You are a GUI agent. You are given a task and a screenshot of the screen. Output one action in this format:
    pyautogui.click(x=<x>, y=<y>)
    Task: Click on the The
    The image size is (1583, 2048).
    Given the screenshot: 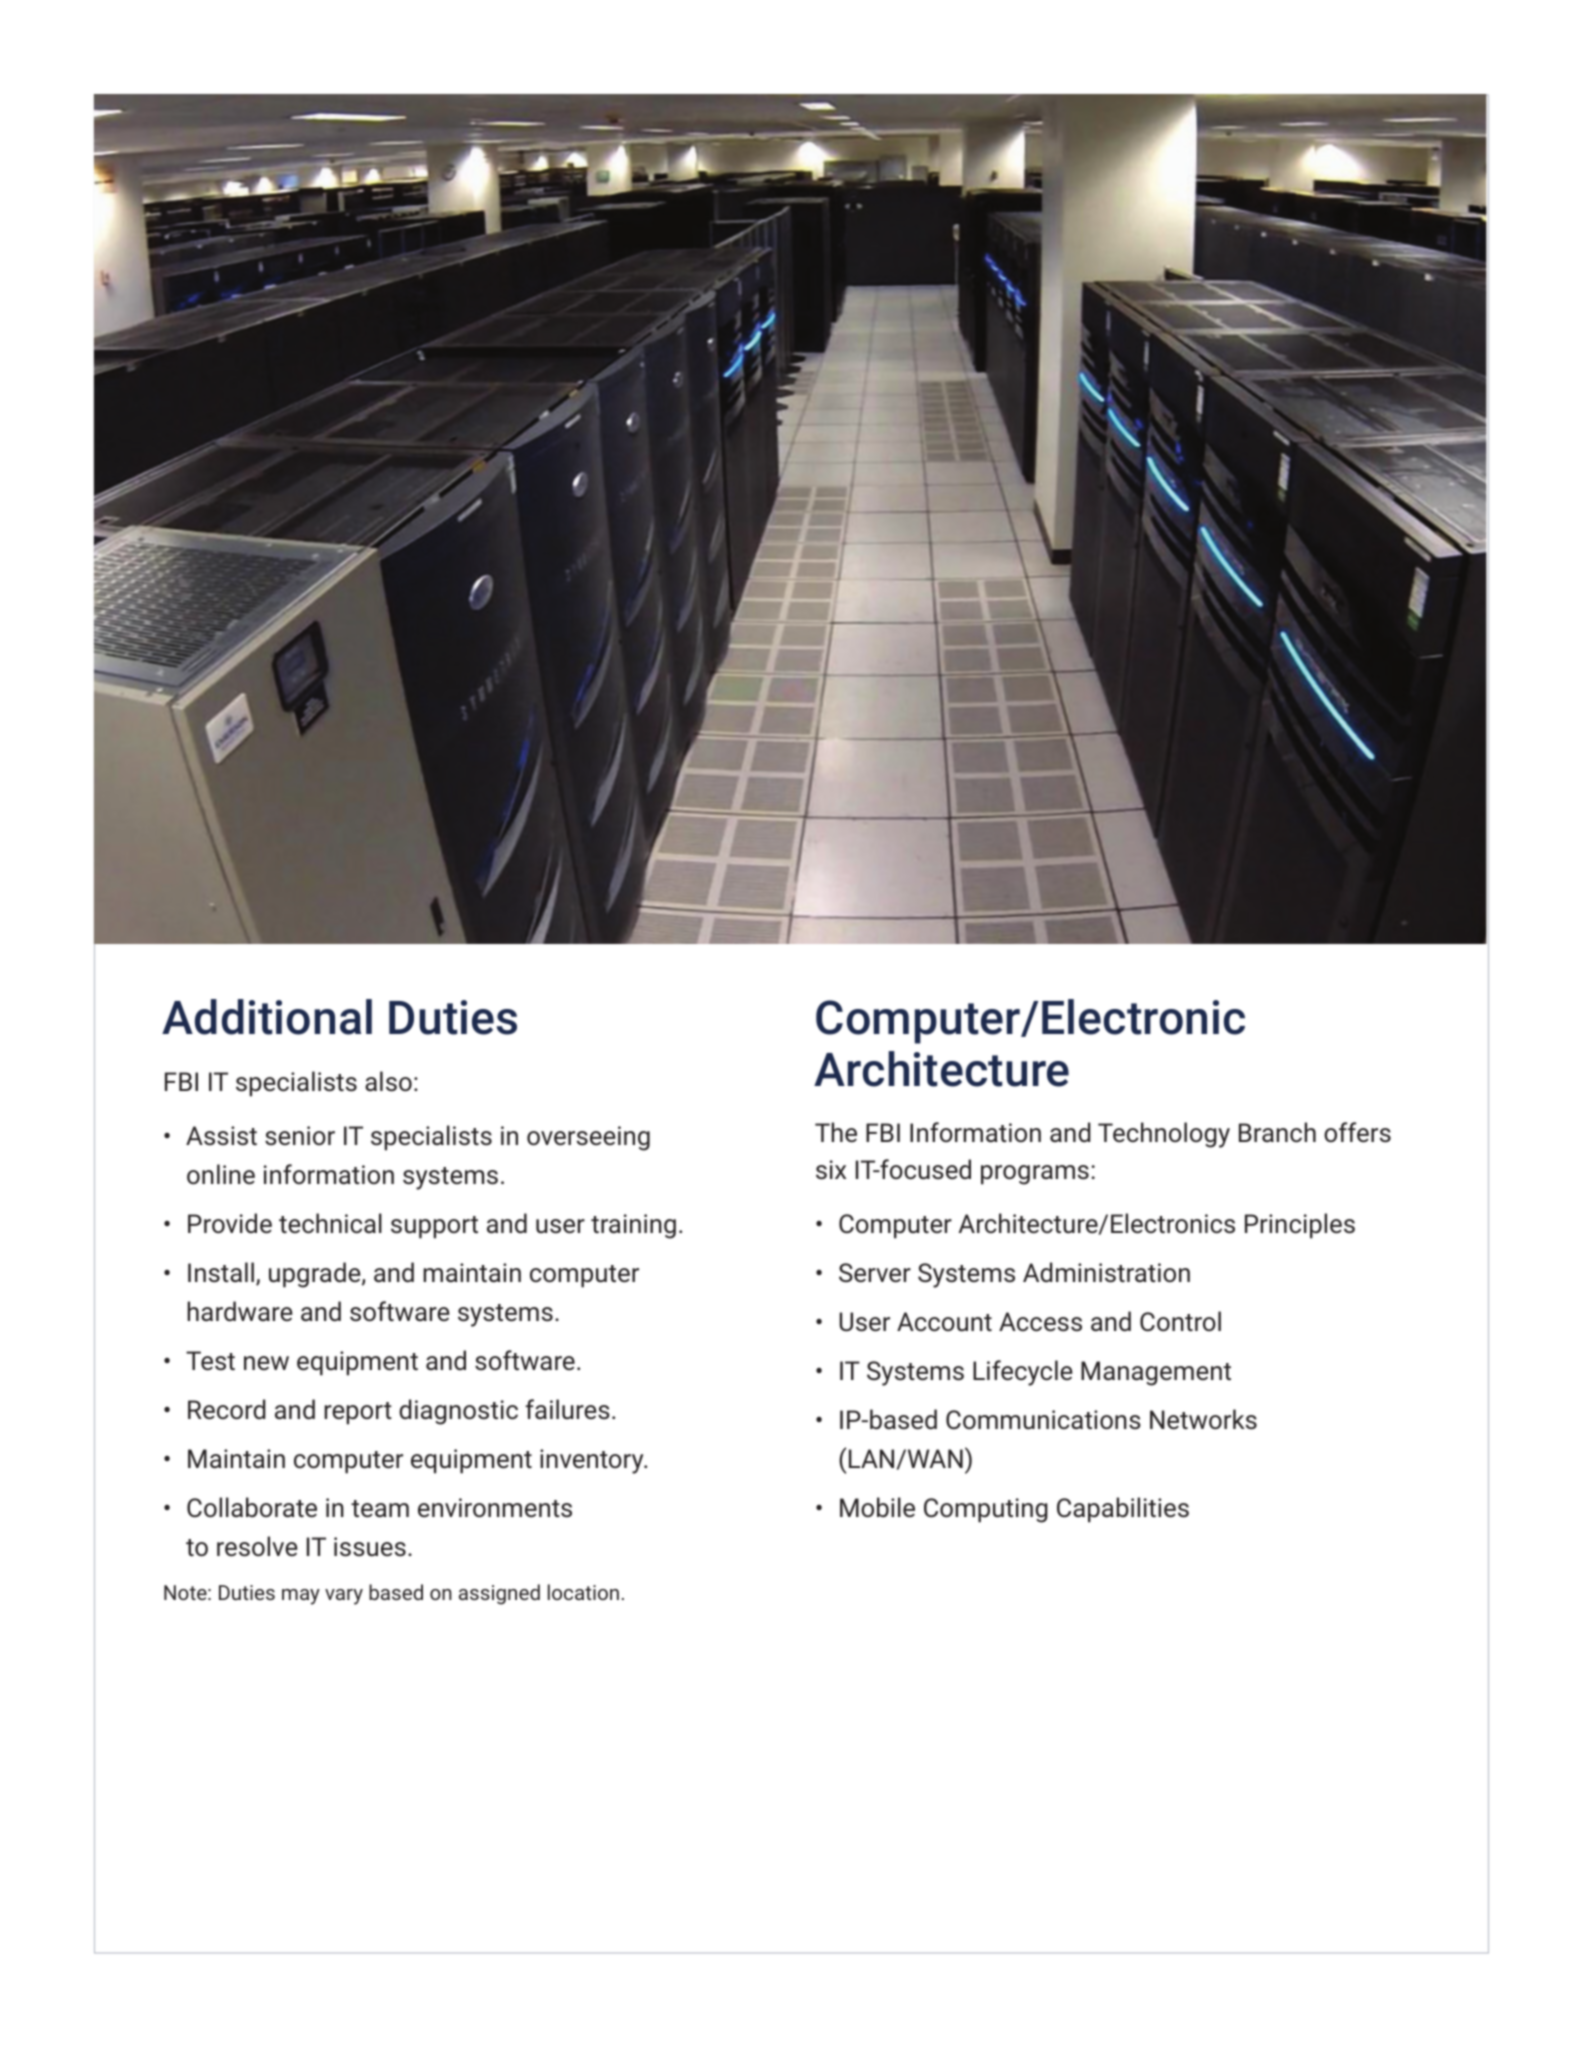 What is the action you would take?
    pyautogui.click(x=836, y=1132)
